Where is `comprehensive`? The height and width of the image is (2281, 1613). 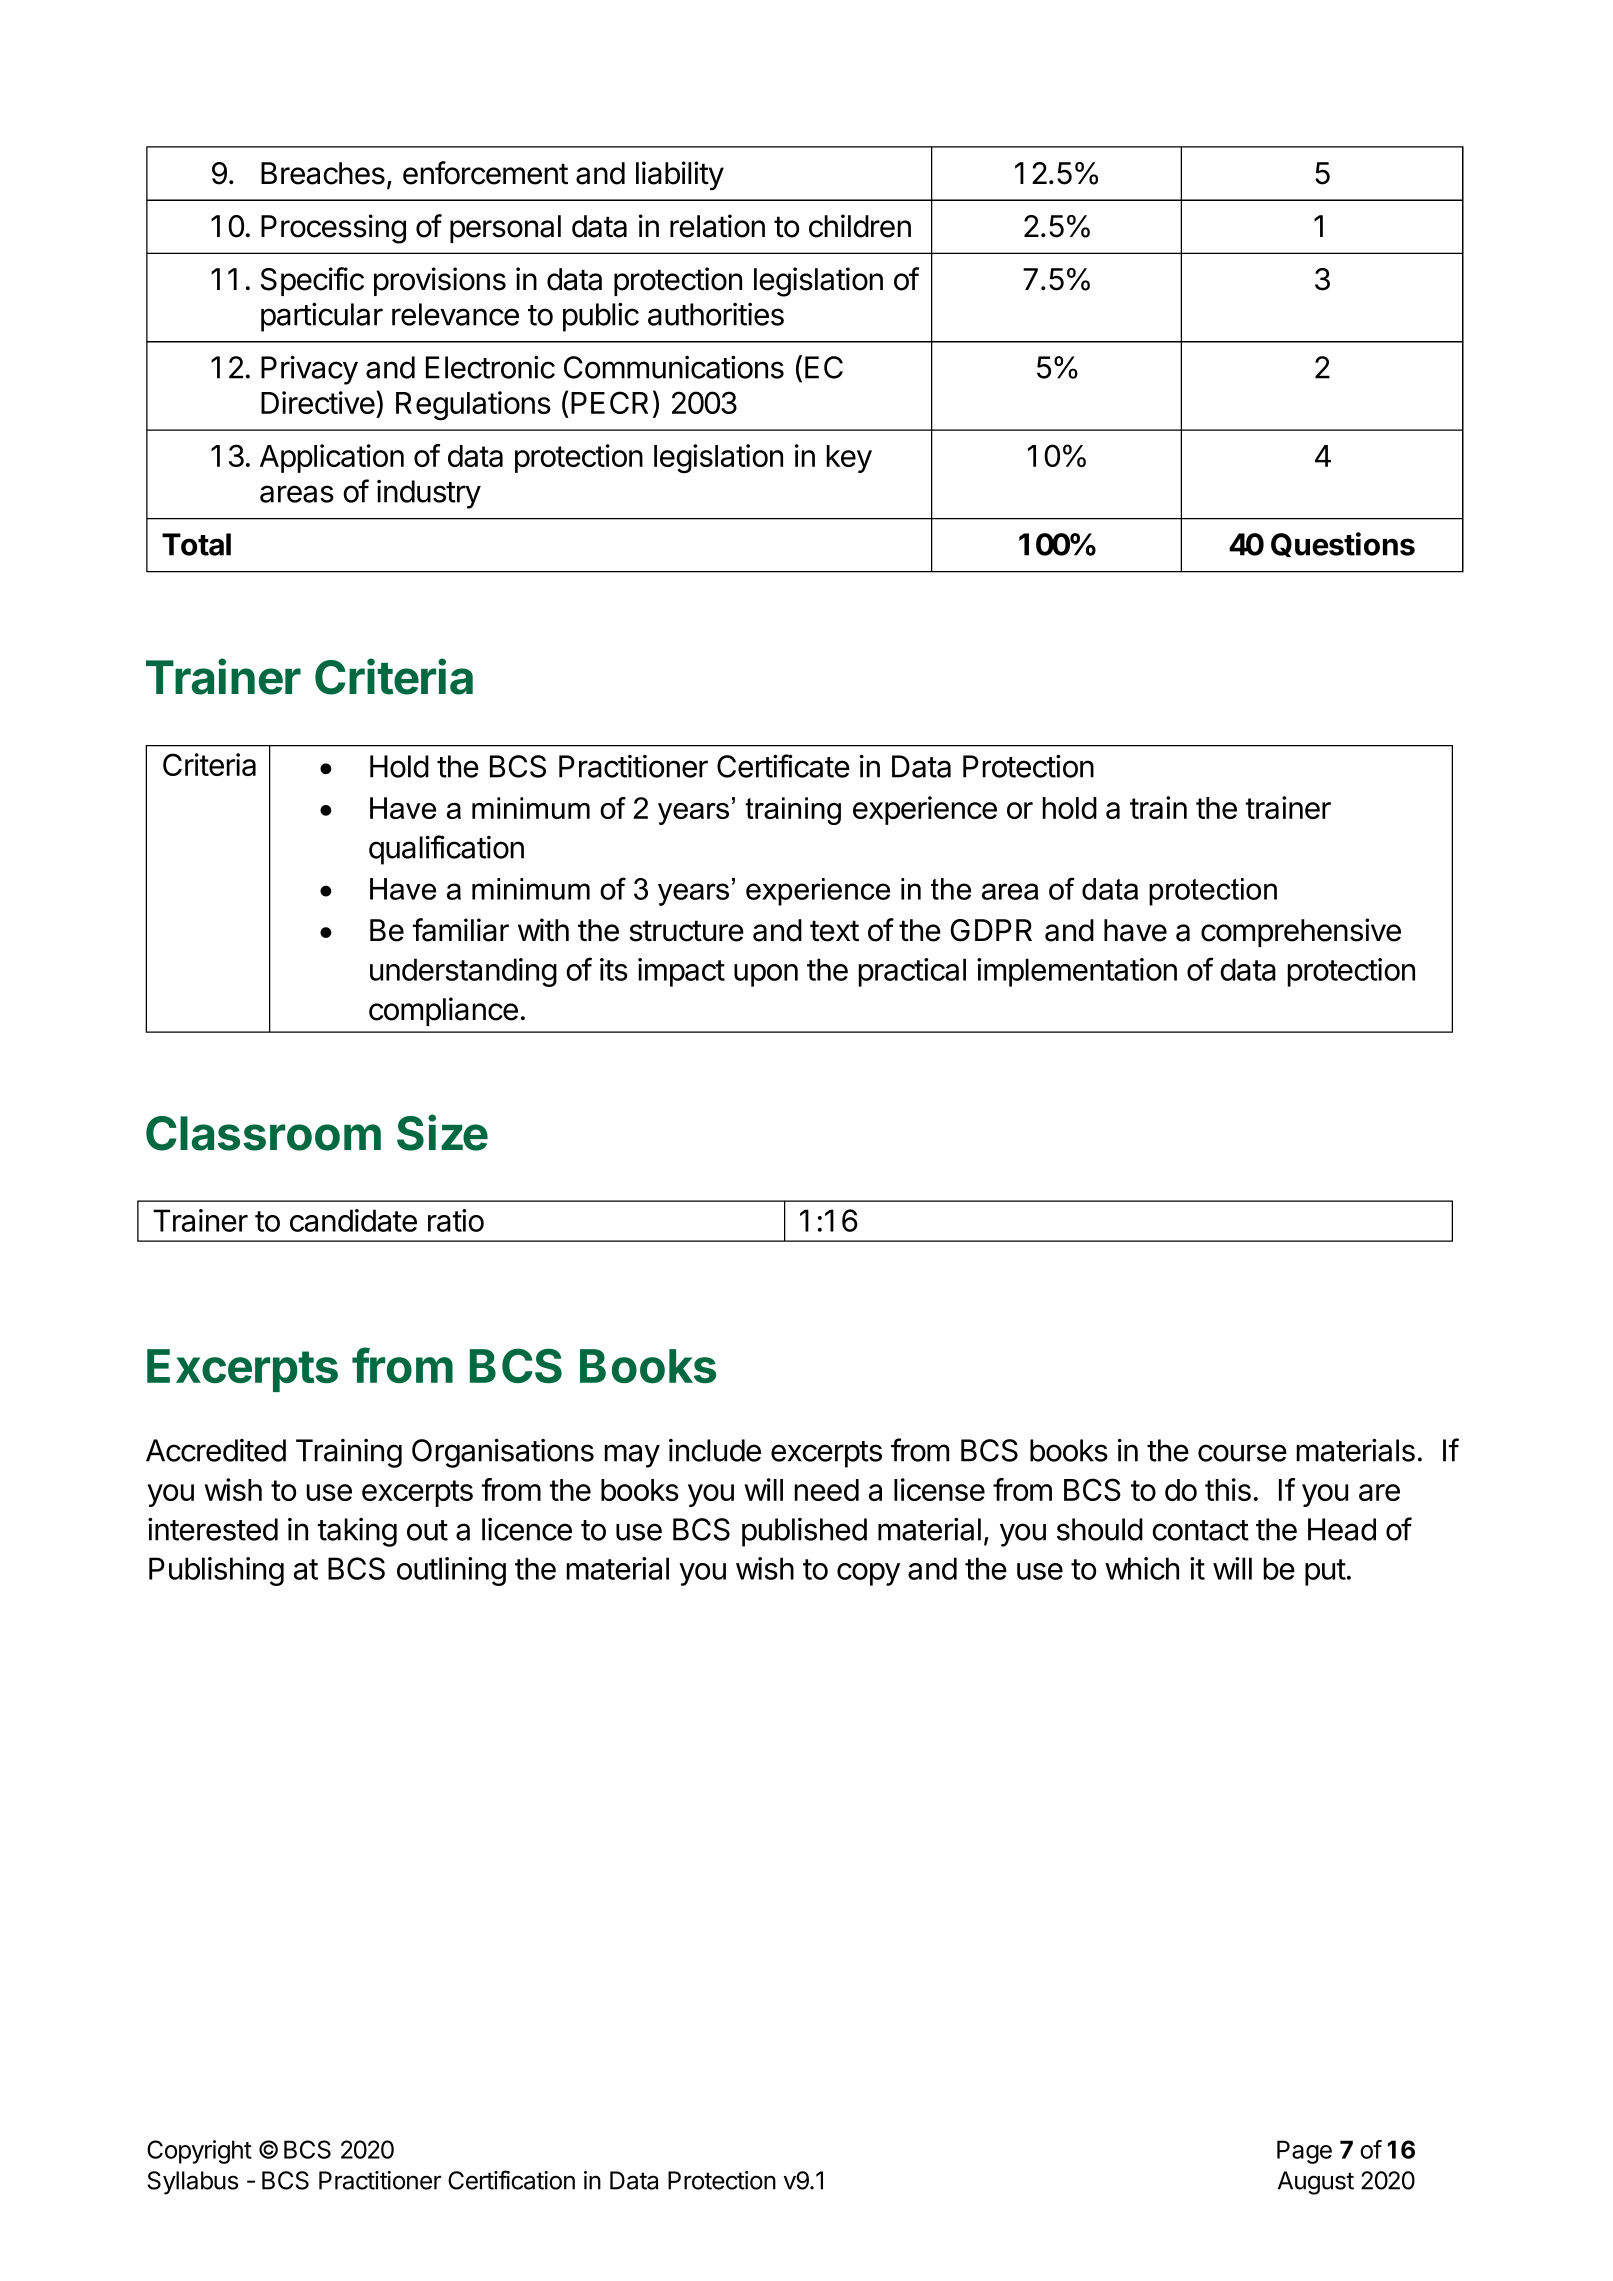
comprehensive is located at coordinates (1301, 932).
